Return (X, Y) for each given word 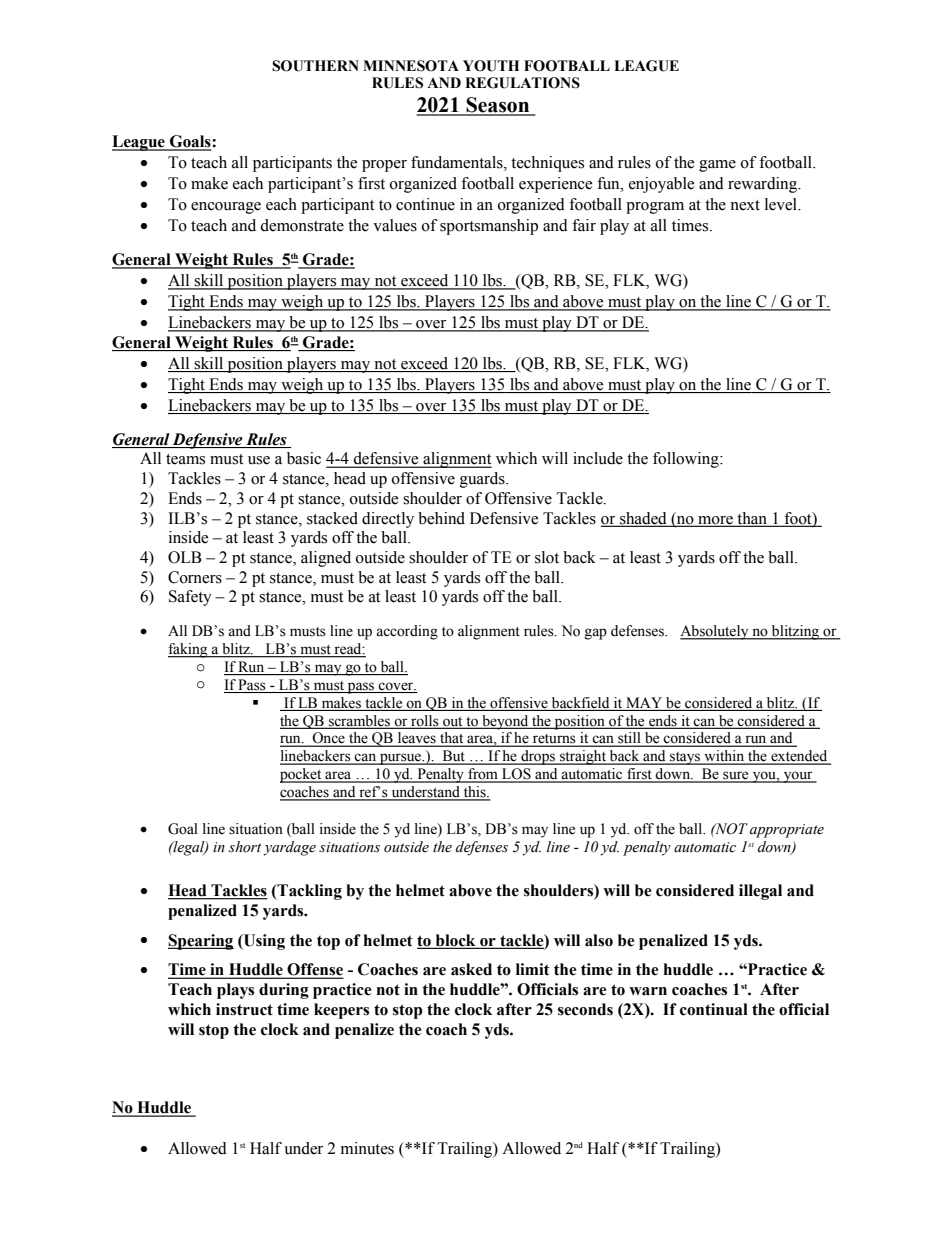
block (455, 941)
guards (483, 480)
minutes (367, 1148)
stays (685, 758)
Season (498, 106)
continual (714, 1009)
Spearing (201, 942)
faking (189, 650)
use (259, 460)
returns (554, 740)
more (715, 521)
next (745, 205)
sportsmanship (489, 227)
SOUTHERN (315, 66)
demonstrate (302, 225)
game (717, 166)
